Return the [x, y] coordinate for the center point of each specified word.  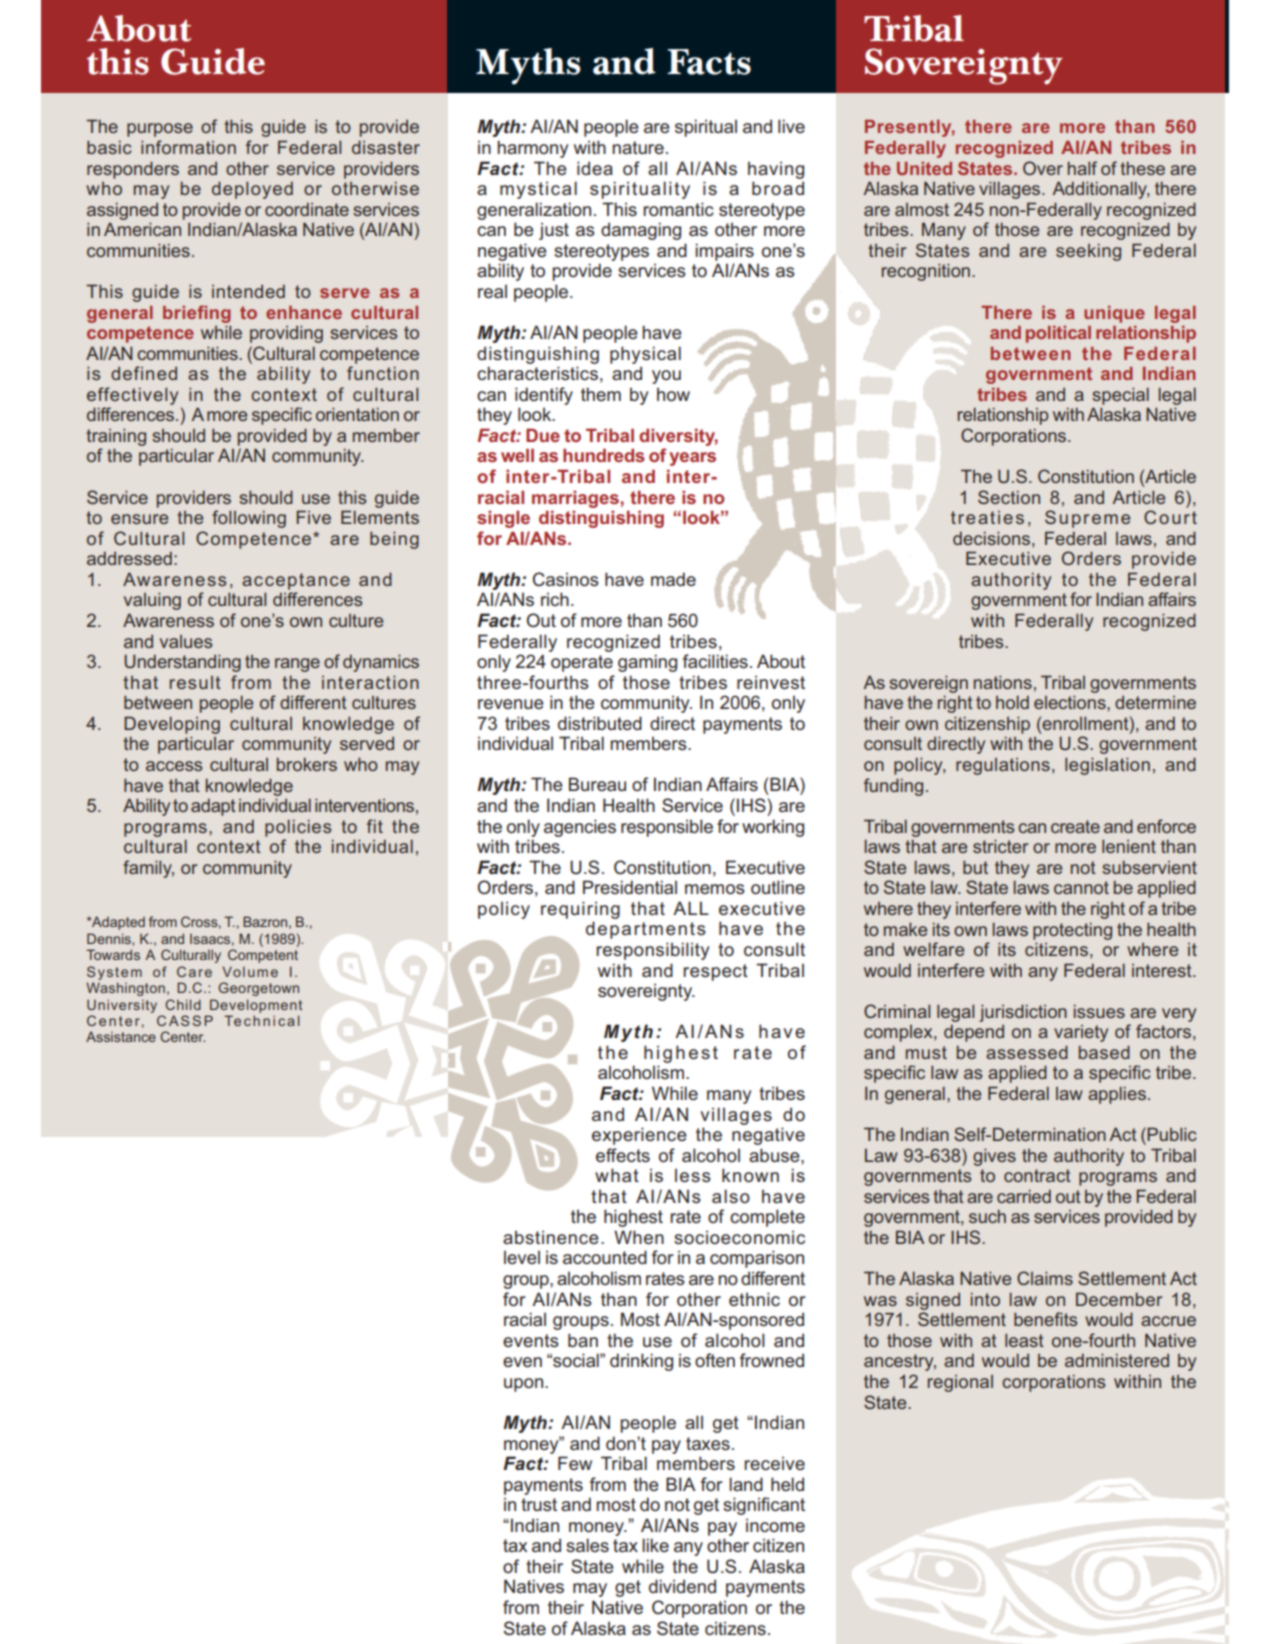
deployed [252, 190]
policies [298, 828]
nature [638, 147]
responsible [667, 828]
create [1075, 826]
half [1082, 168]
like [655, 1545]
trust [539, 1504]
